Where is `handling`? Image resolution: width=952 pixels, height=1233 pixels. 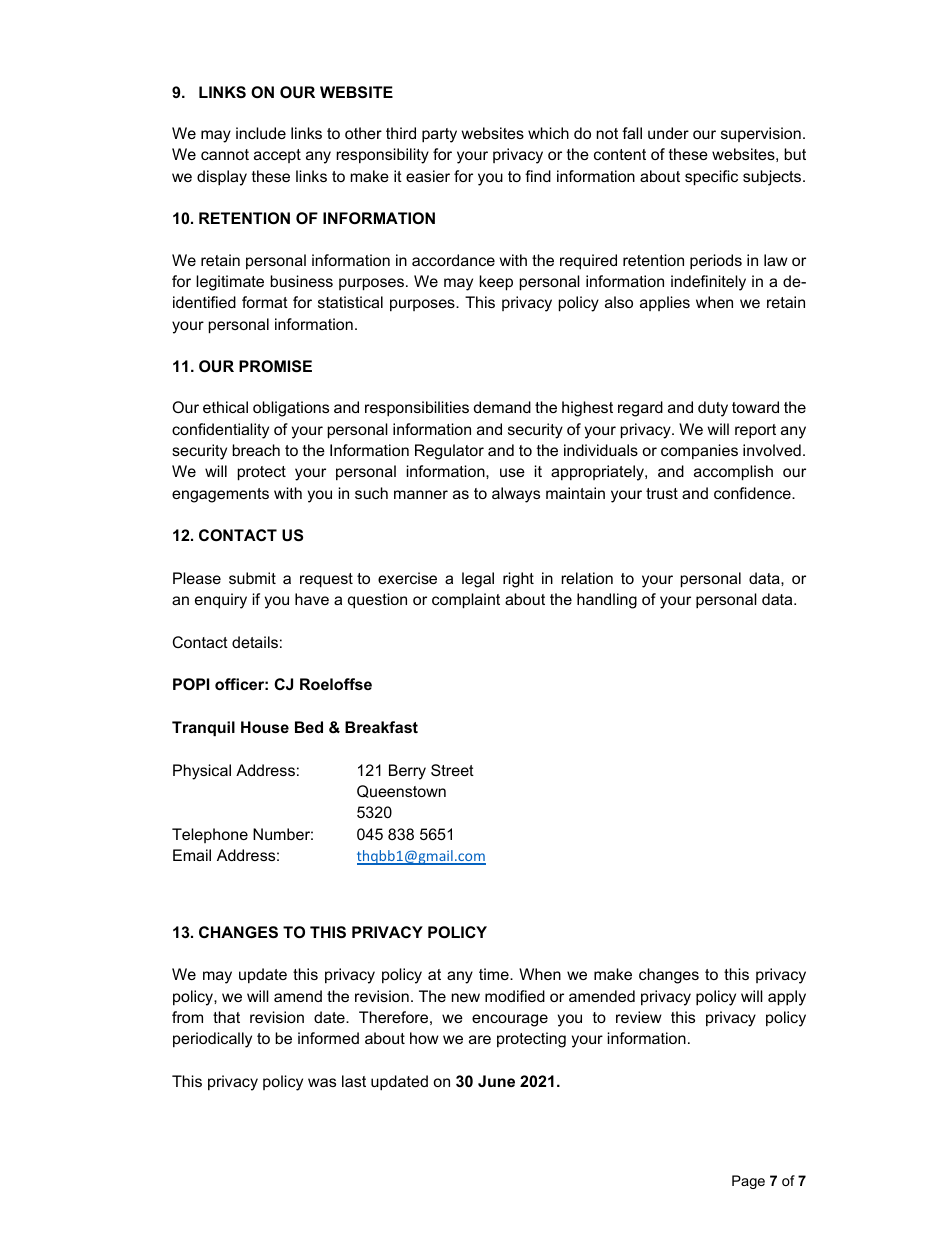 handling is located at coordinates (607, 601).
